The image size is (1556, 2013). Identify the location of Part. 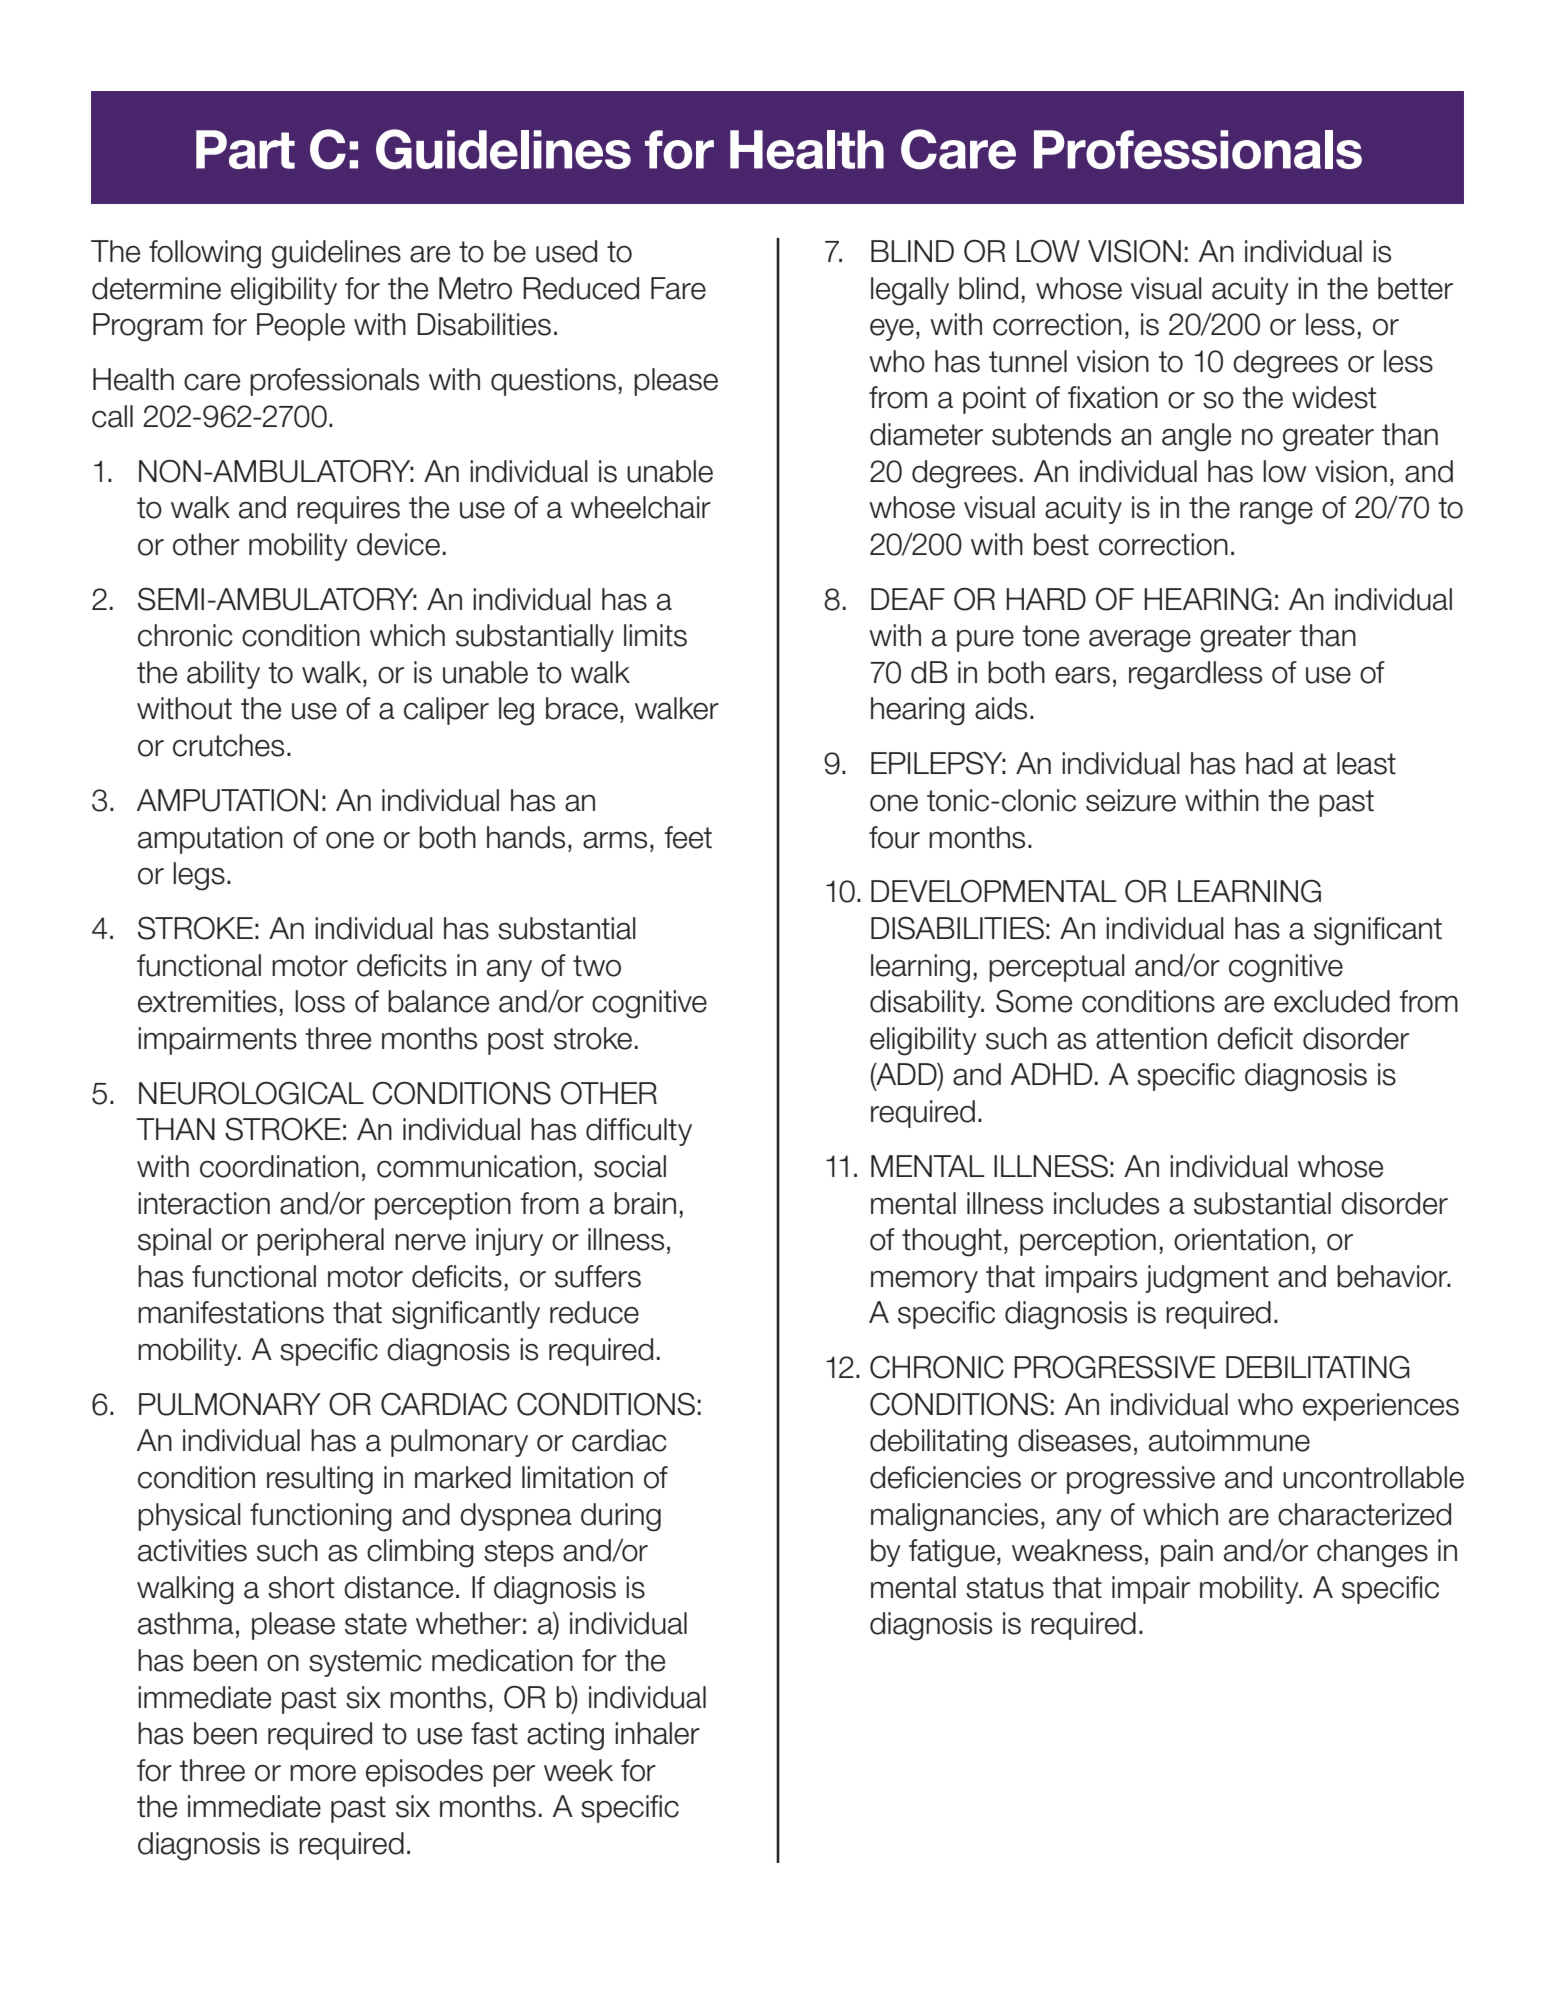
(245, 149).
